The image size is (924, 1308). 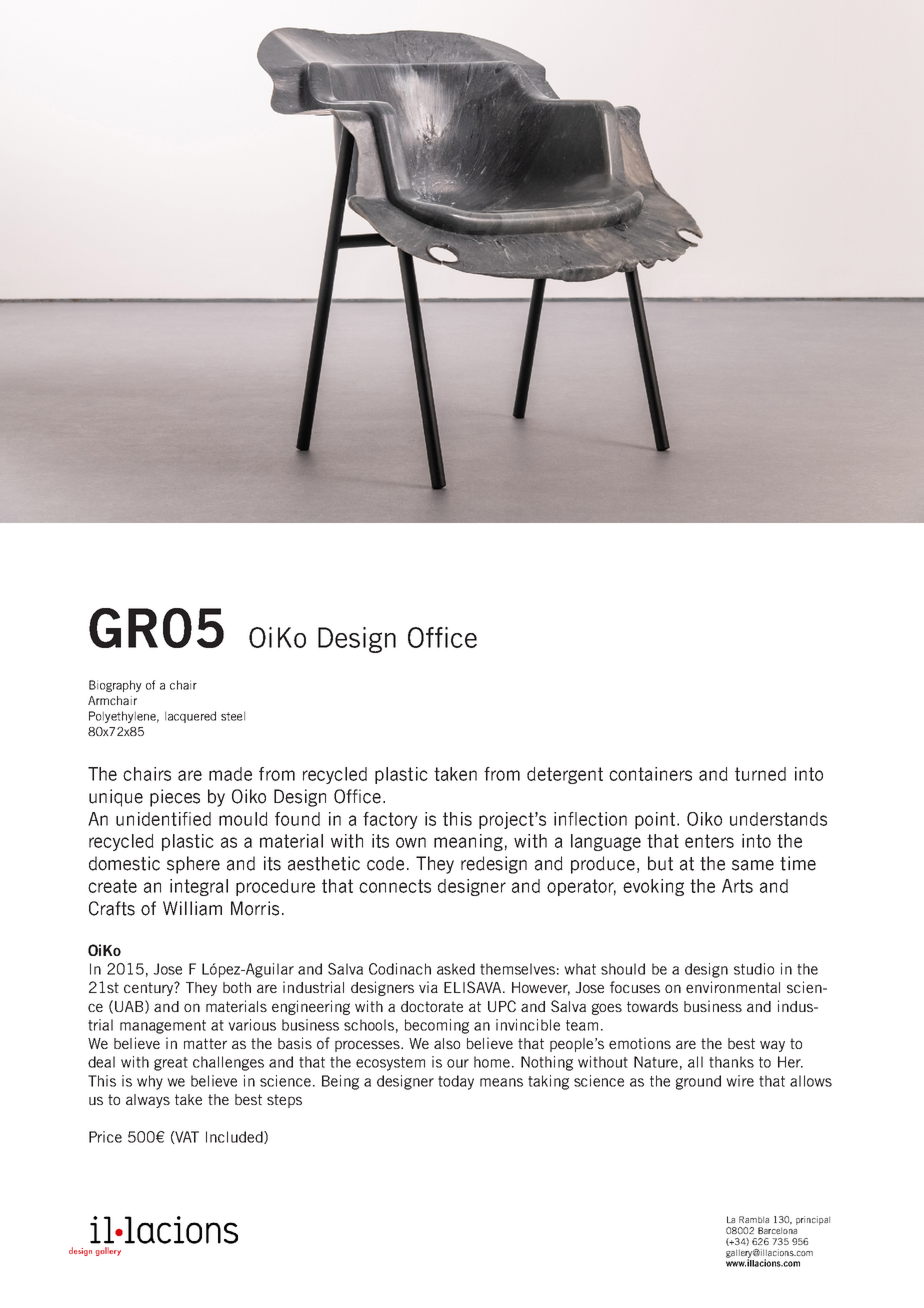 What do you see at coordinates (190, 717) in the screenshot?
I see `lacquered` at bounding box center [190, 717].
